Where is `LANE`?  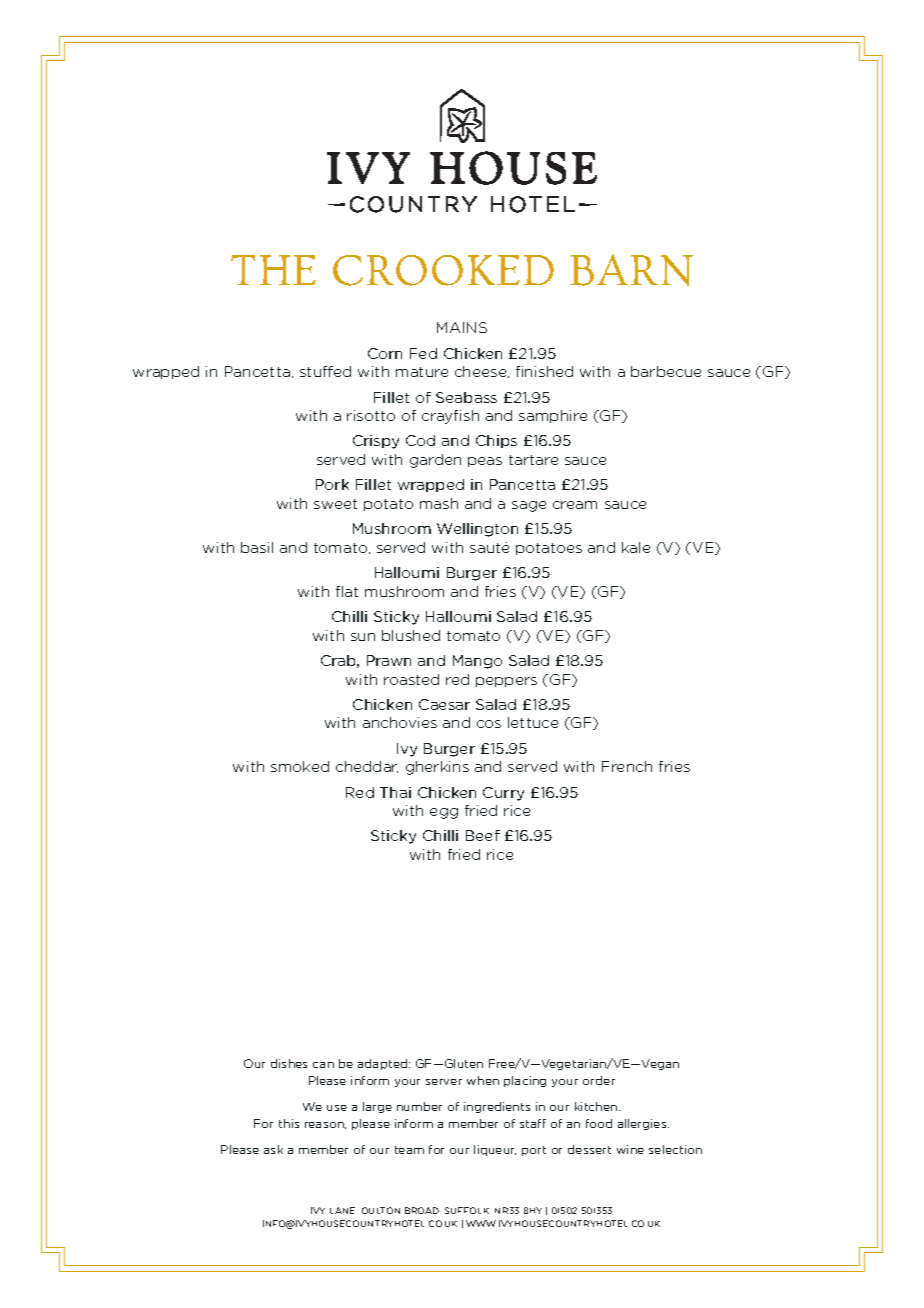 LANE is located at coordinates (342, 1210).
